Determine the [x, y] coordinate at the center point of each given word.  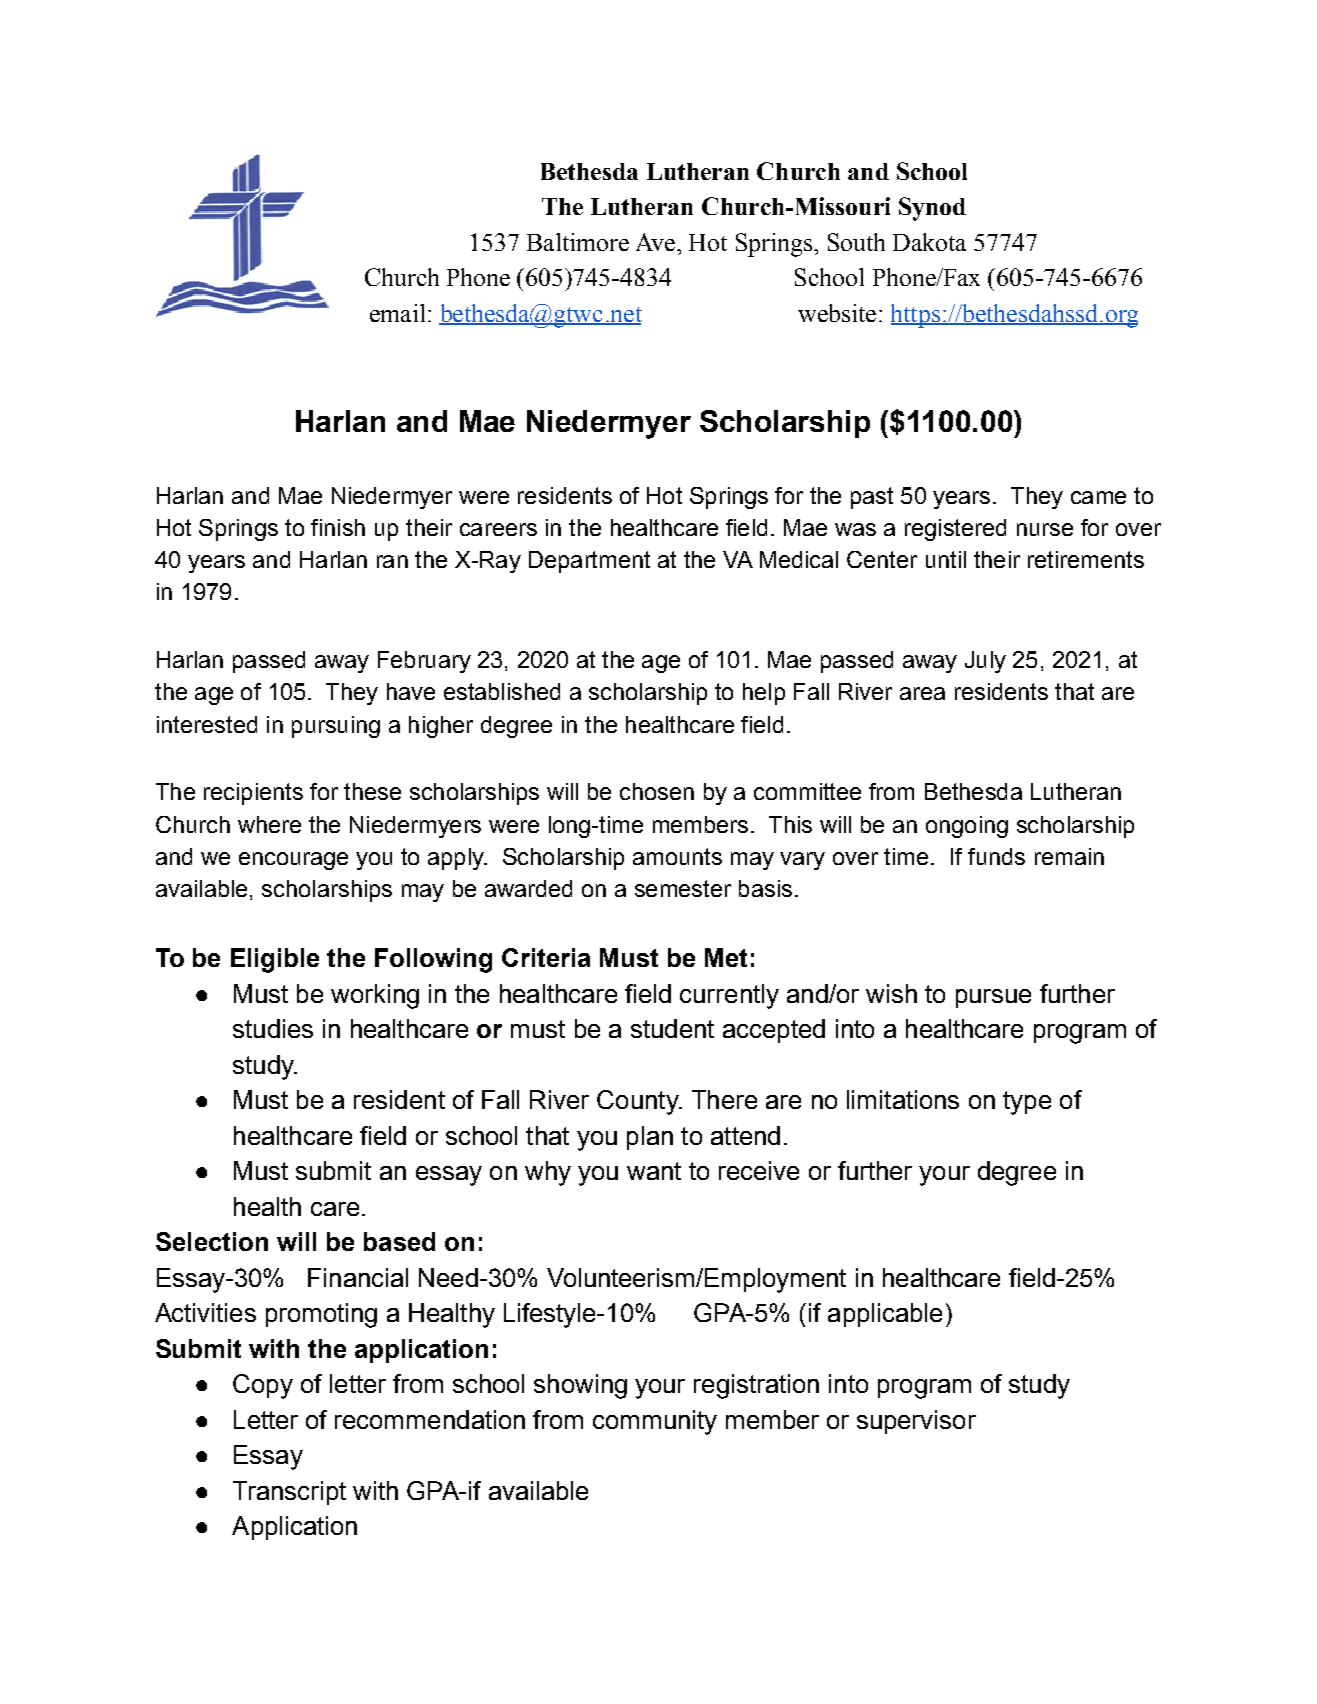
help [764, 694]
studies [273, 1028]
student [672, 1028]
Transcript [289, 1493]
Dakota [929, 242]
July [985, 662]
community [655, 1422]
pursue [993, 998]
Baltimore [578, 242]
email [397, 313]
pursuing [336, 727]
